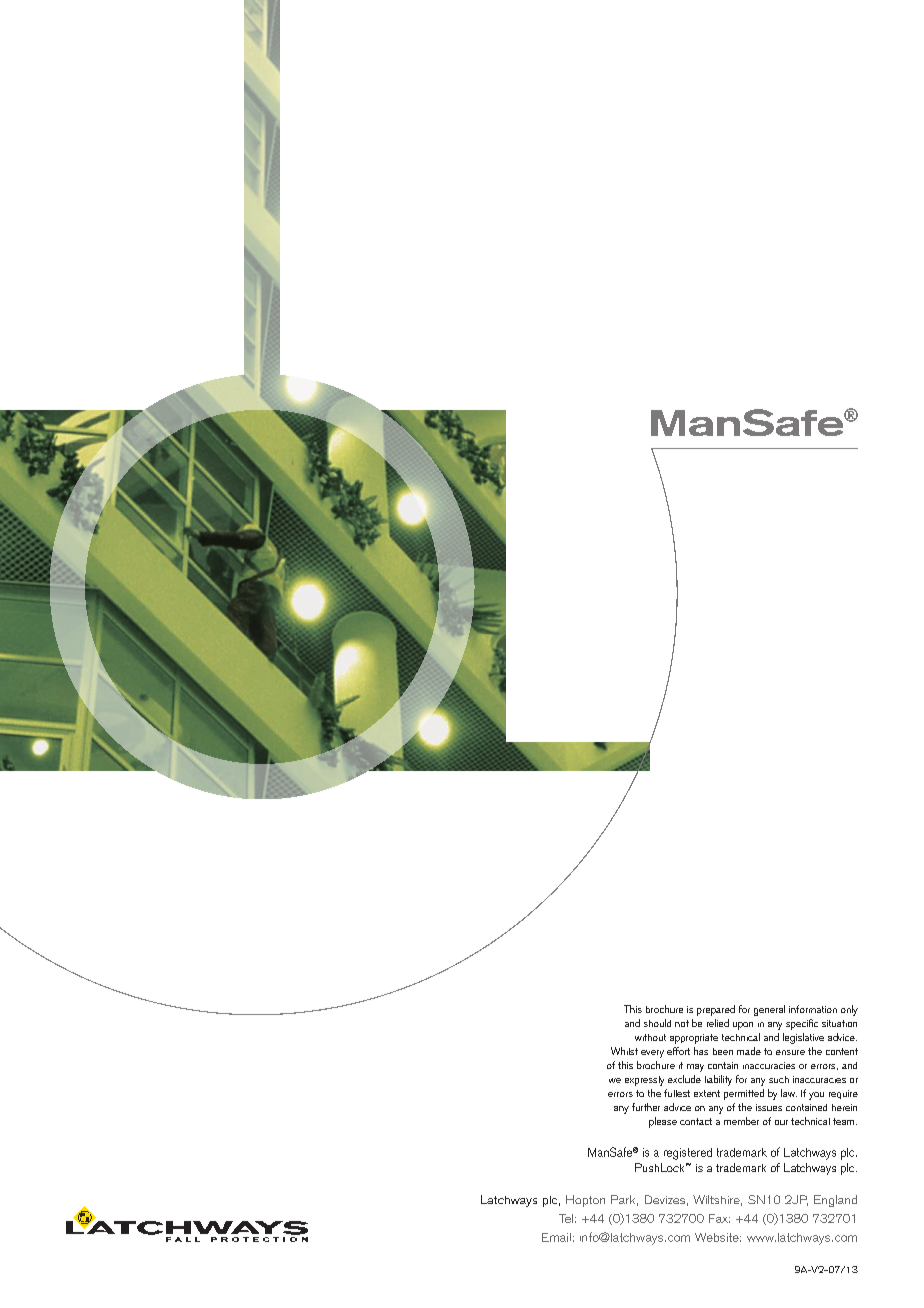 Image resolution: width=924 pixels, height=1308 pixels. What do you see at coordinates (566, 1218) in the screenshot?
I see `Tel` at bounding box center [566, 1218].
